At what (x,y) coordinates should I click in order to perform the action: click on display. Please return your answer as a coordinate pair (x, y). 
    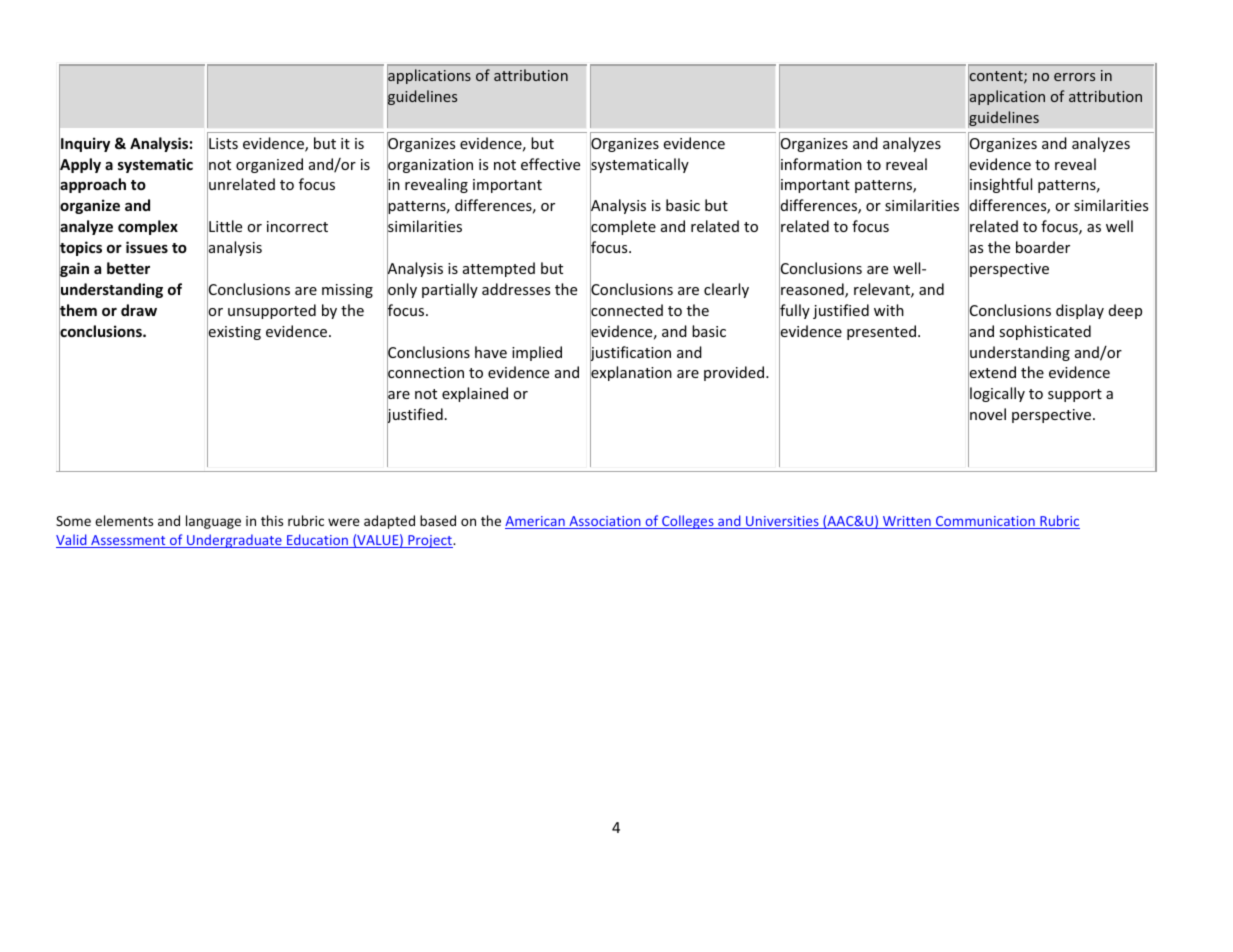
    Looking at the image, I should click on (1080, 311).
